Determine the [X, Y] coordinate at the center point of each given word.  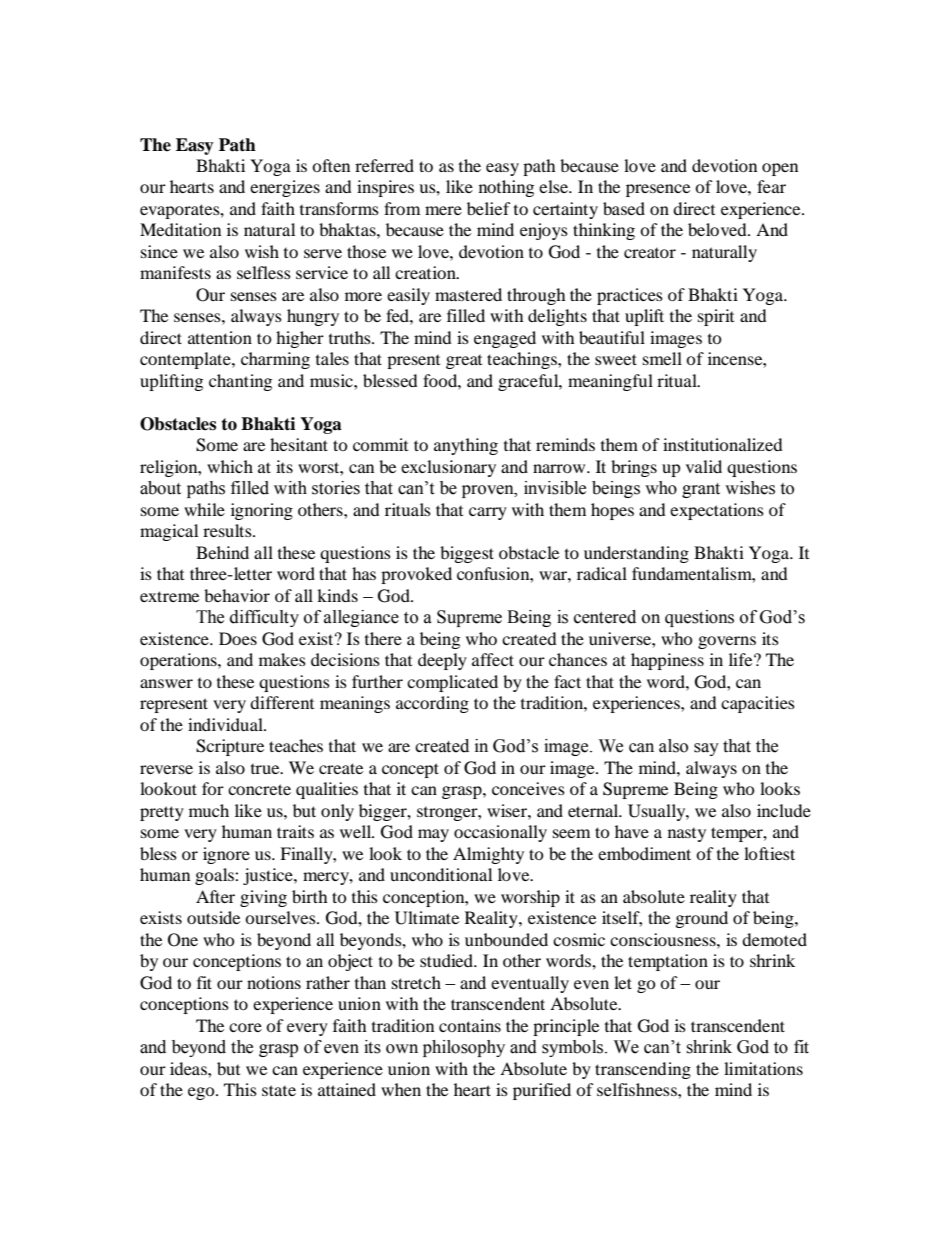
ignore [226, 855]
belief [489, 208]
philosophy [464, 1048]
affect [493, 659]
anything [466, 446]
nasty [687, 835]
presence [658, 190]
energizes [285, 188]
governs [727, 642]
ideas [189, 1068]
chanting [240, 382]
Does [238, 638]
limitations [763, 1068]
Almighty [488, 855]
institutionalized [723, 444]
